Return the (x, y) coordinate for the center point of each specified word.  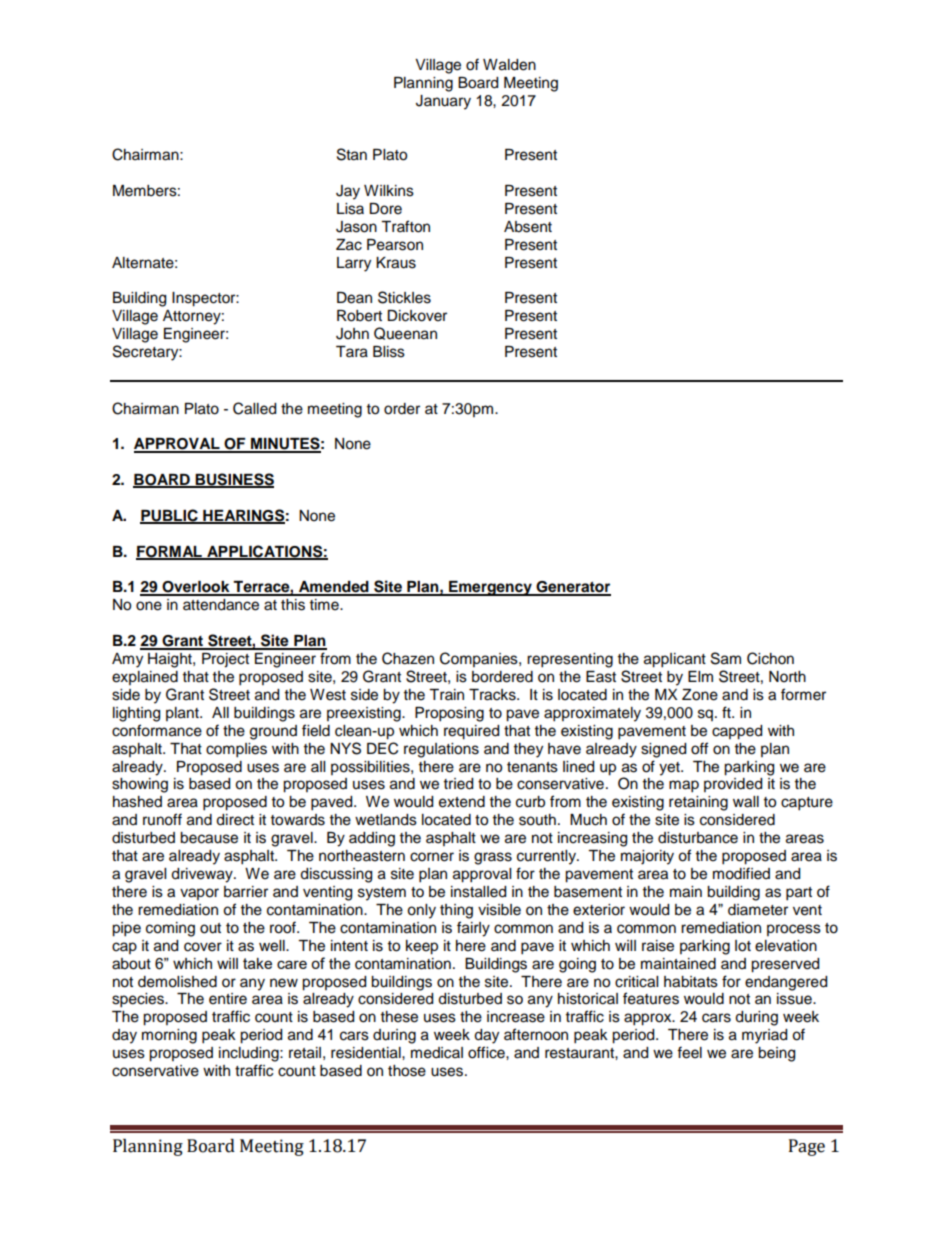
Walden (509, 65)
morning (169, 1036)
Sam (726, 658)
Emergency (490, 588)
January (443, 102)
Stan (352, 154)
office (487, 1052)
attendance (221, 605)
